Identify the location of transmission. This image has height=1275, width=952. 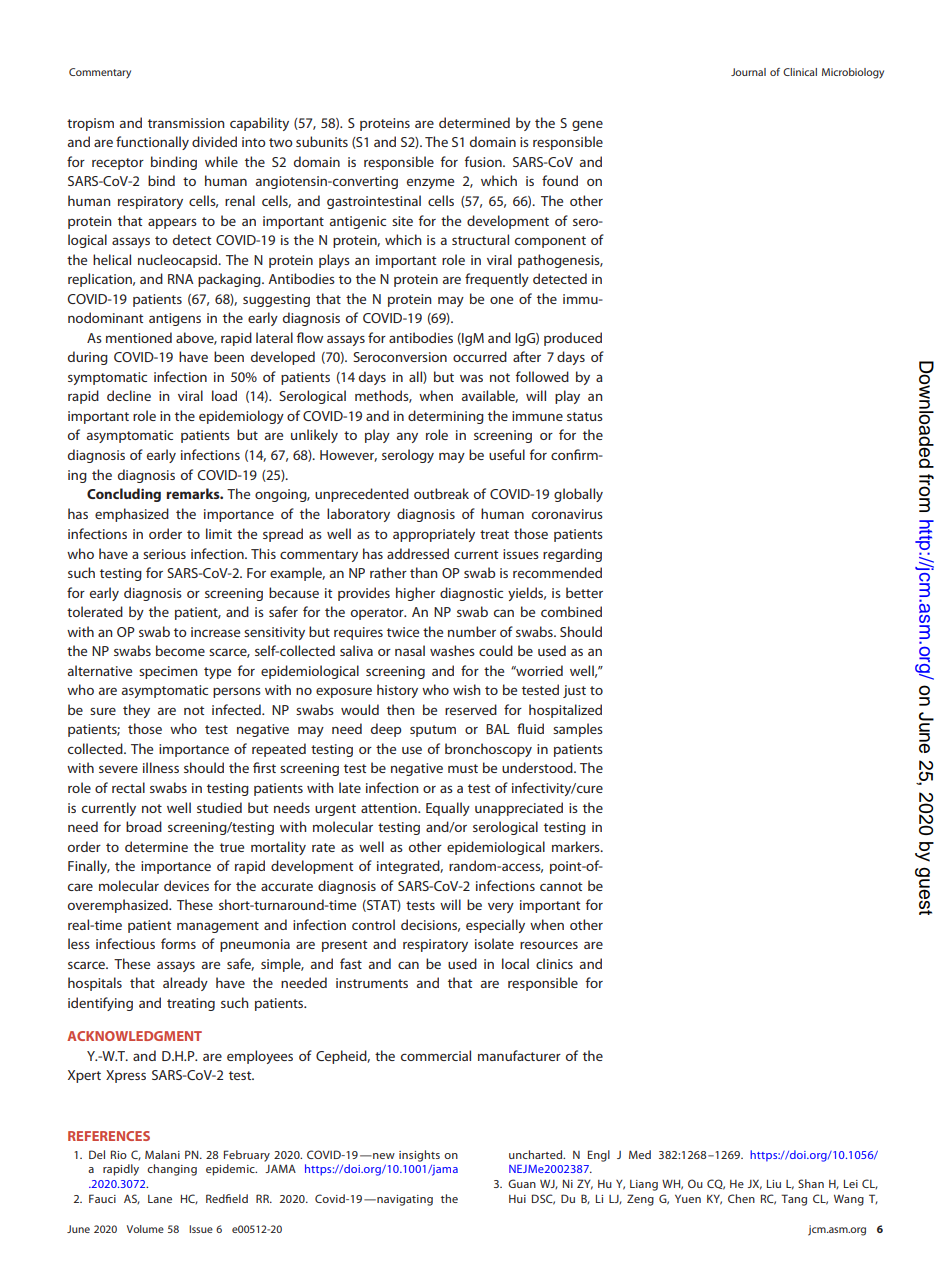
(186, 123).
